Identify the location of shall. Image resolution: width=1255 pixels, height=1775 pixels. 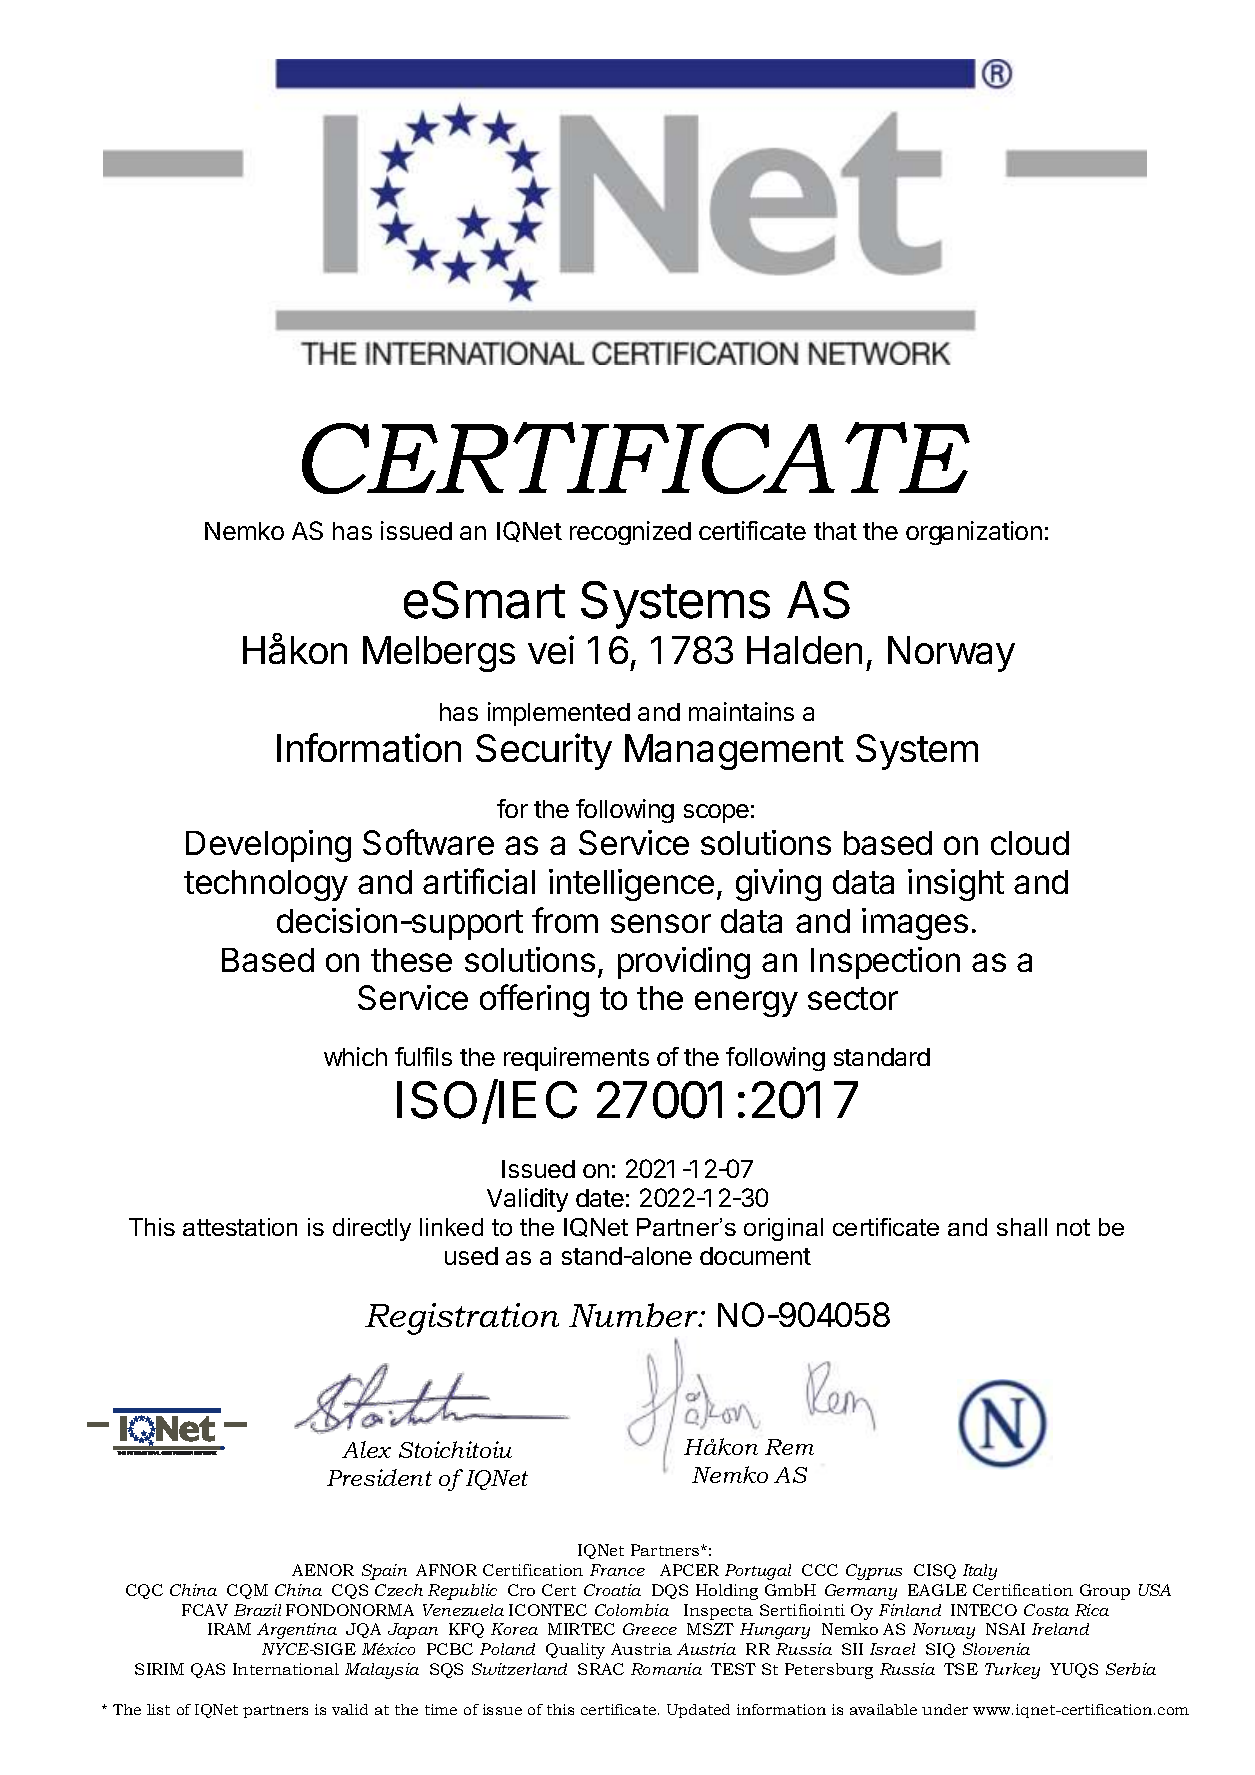
(1022, 1227).
